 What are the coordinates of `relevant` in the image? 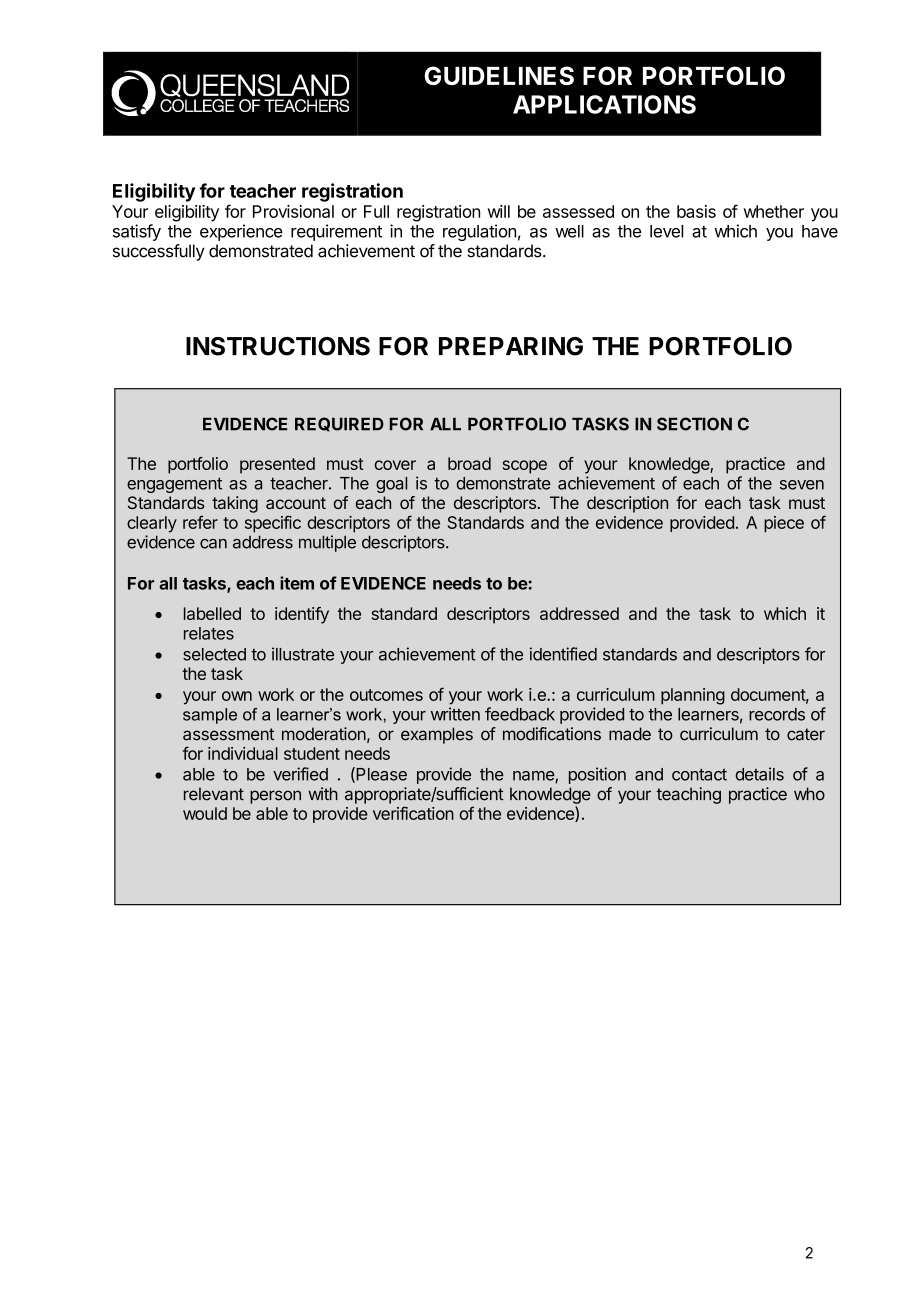 It's located at (214, 794).
